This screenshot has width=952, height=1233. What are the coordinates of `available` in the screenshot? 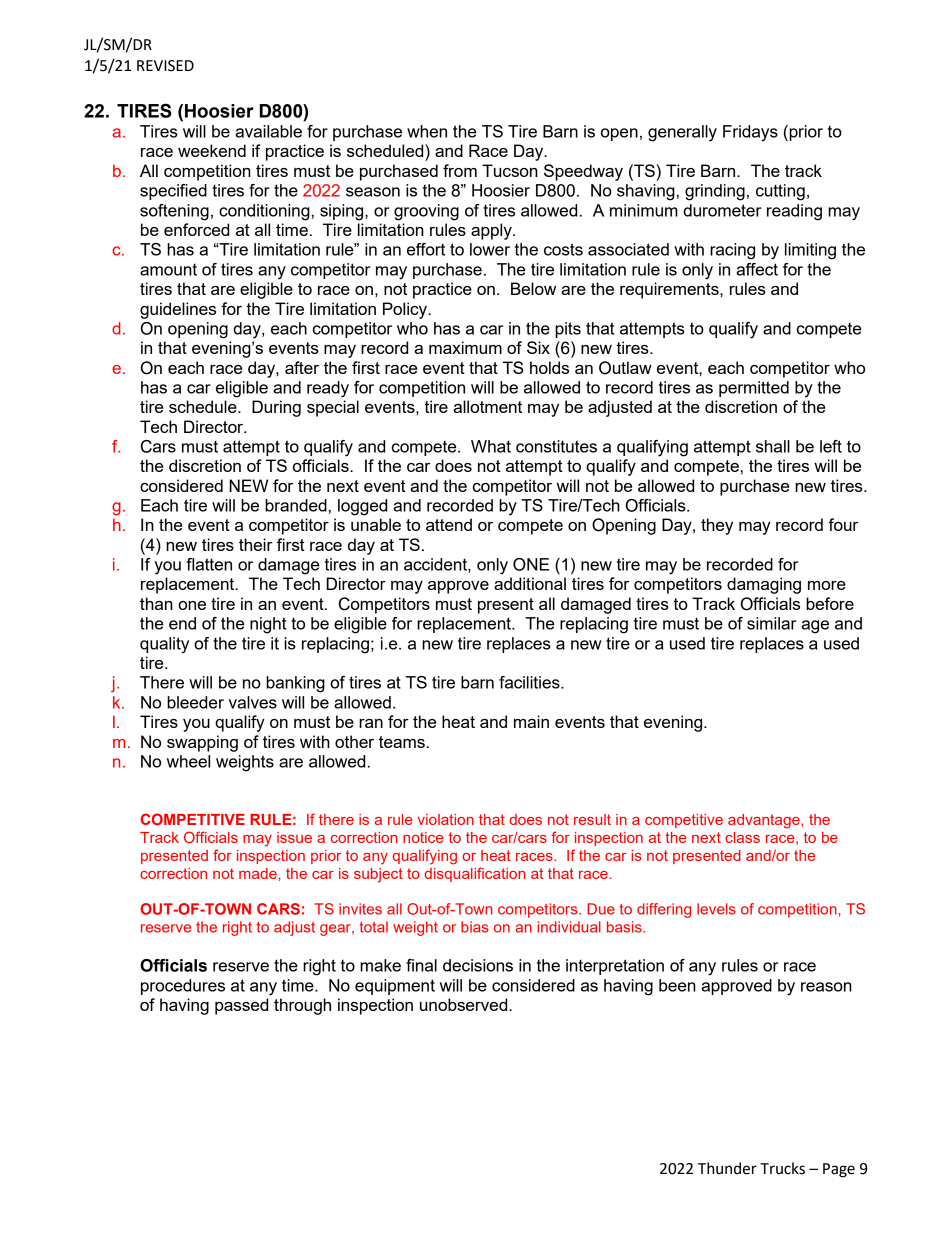 It's located at (269, 131).
